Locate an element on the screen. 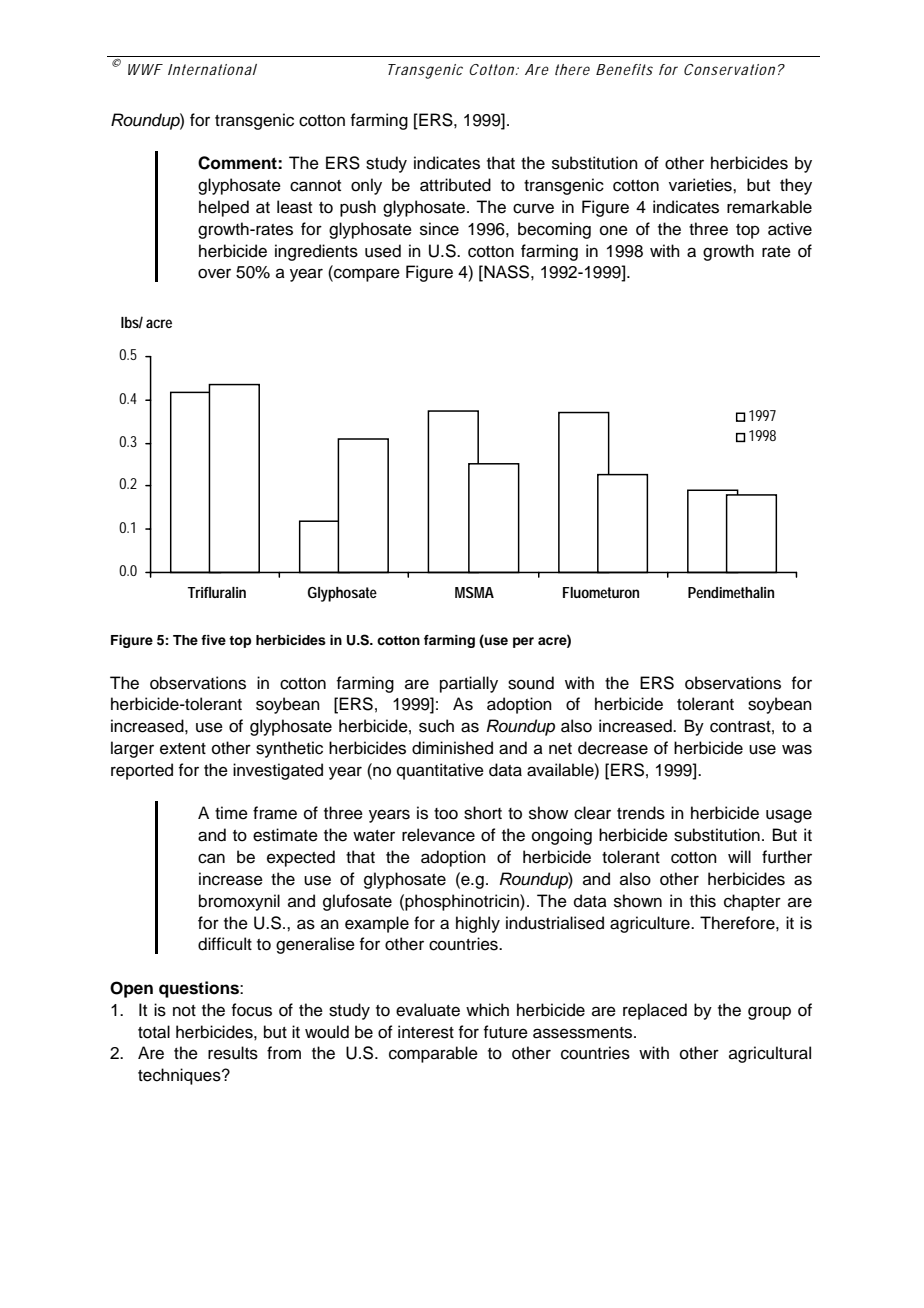 This screenshot has height=1308, width=924. attributed is located at coordinates (455, 185).
